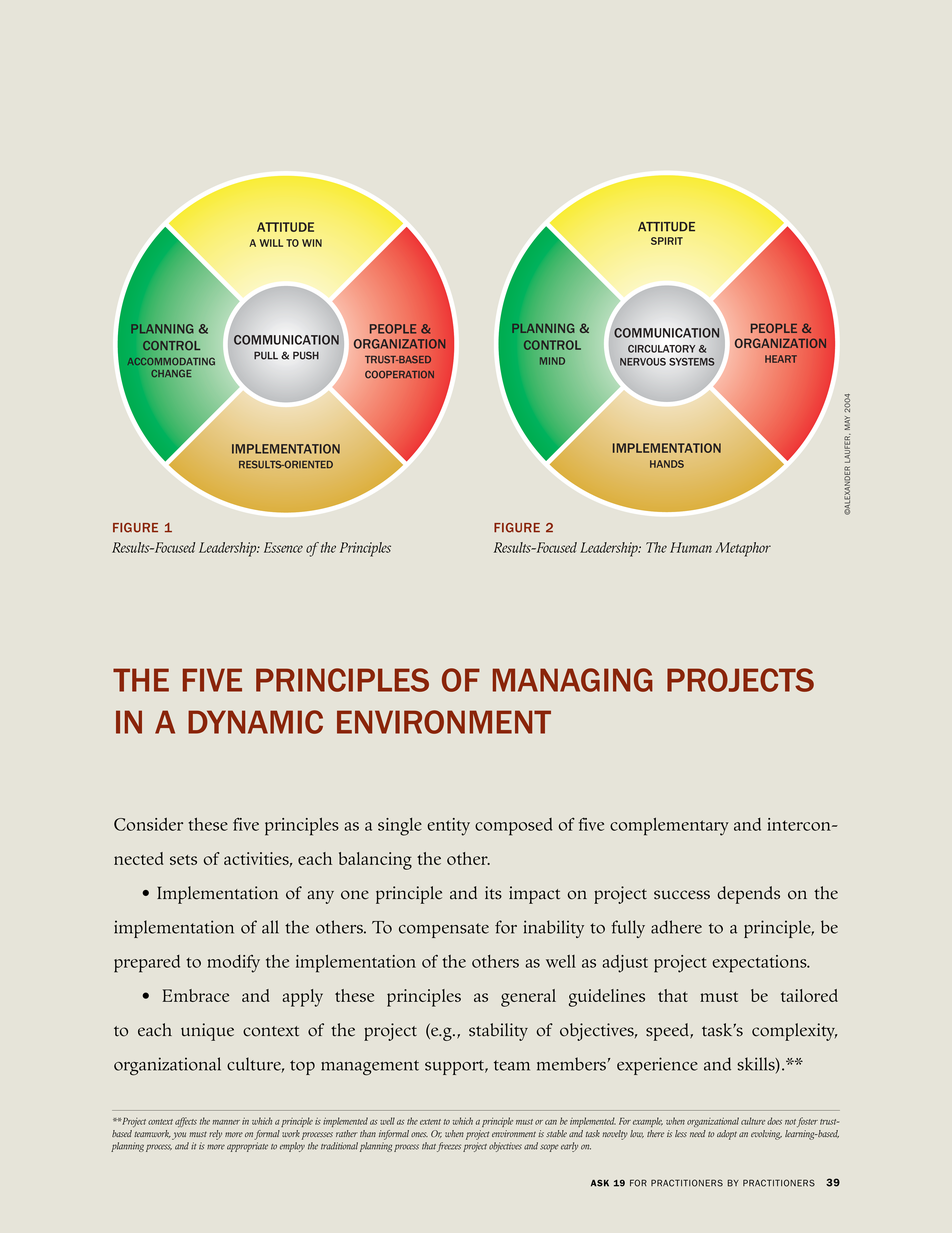 This screenshot has width=952, height=1233. What do you see at coordinates (430, 1122) in the screenshot?
I see `extent` at bounding box center [430, 1122].
